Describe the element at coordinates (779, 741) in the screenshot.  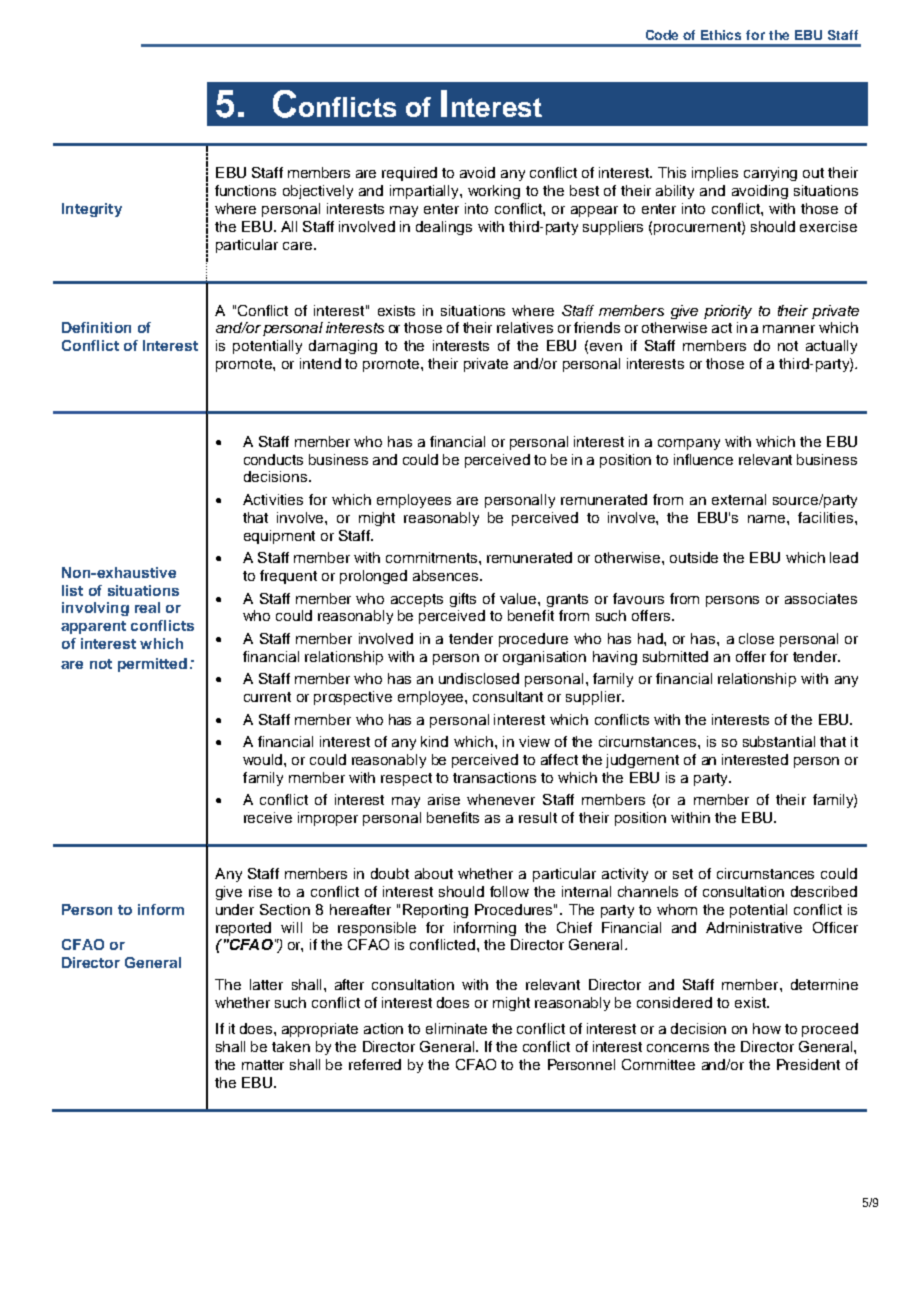
I see `substantial` at that location.
